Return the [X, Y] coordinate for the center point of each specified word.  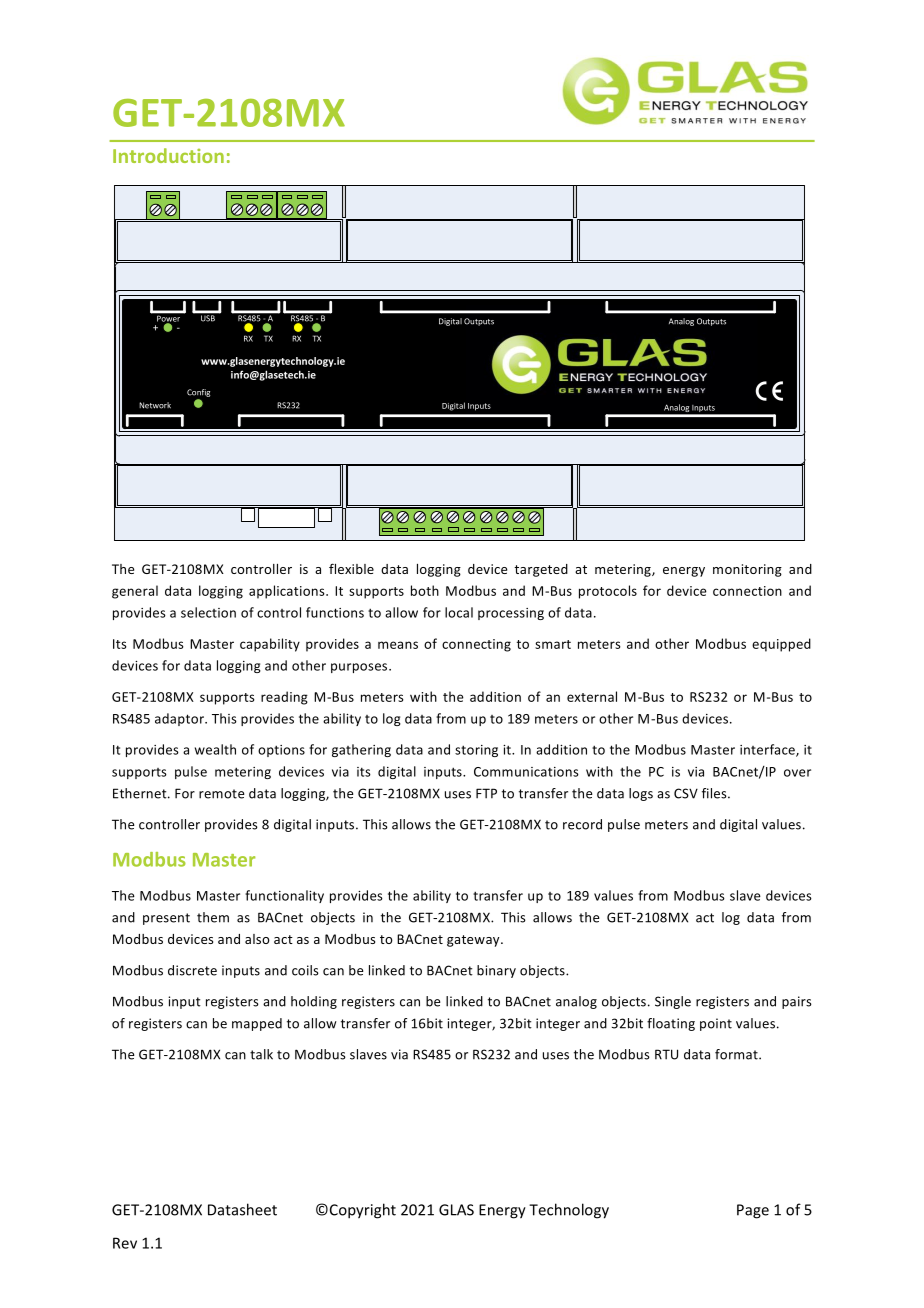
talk [261, 1054]
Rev [125, 1243]
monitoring [747, 570]
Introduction [168, 155]
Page [753, 1211]
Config [198, 393]
